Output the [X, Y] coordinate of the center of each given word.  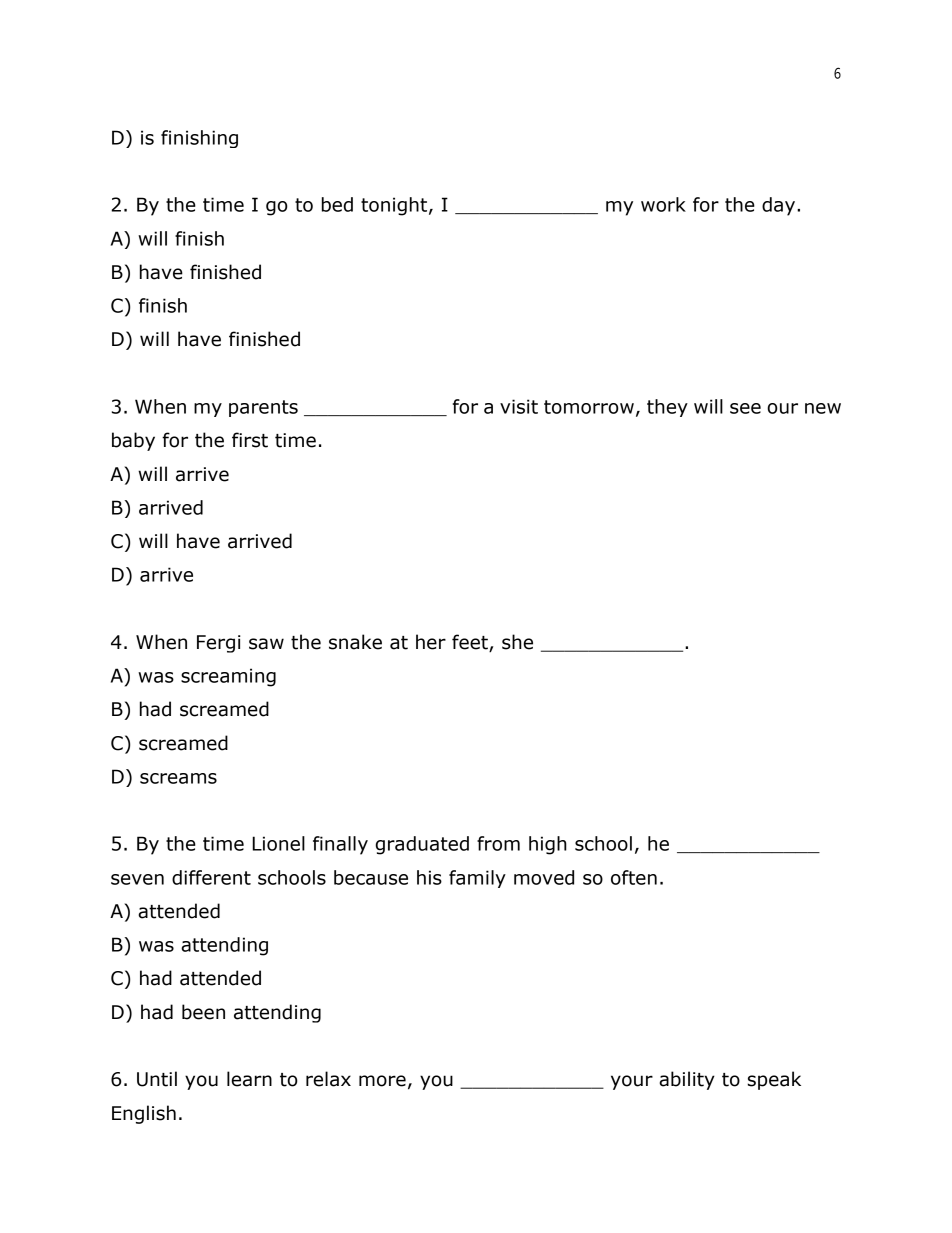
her [431, 642]
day [778, 206]
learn [249, 1079]
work [663, 204]
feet [471, 643]
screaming [228, 677]
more [382, 1081]
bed [337, 204]
